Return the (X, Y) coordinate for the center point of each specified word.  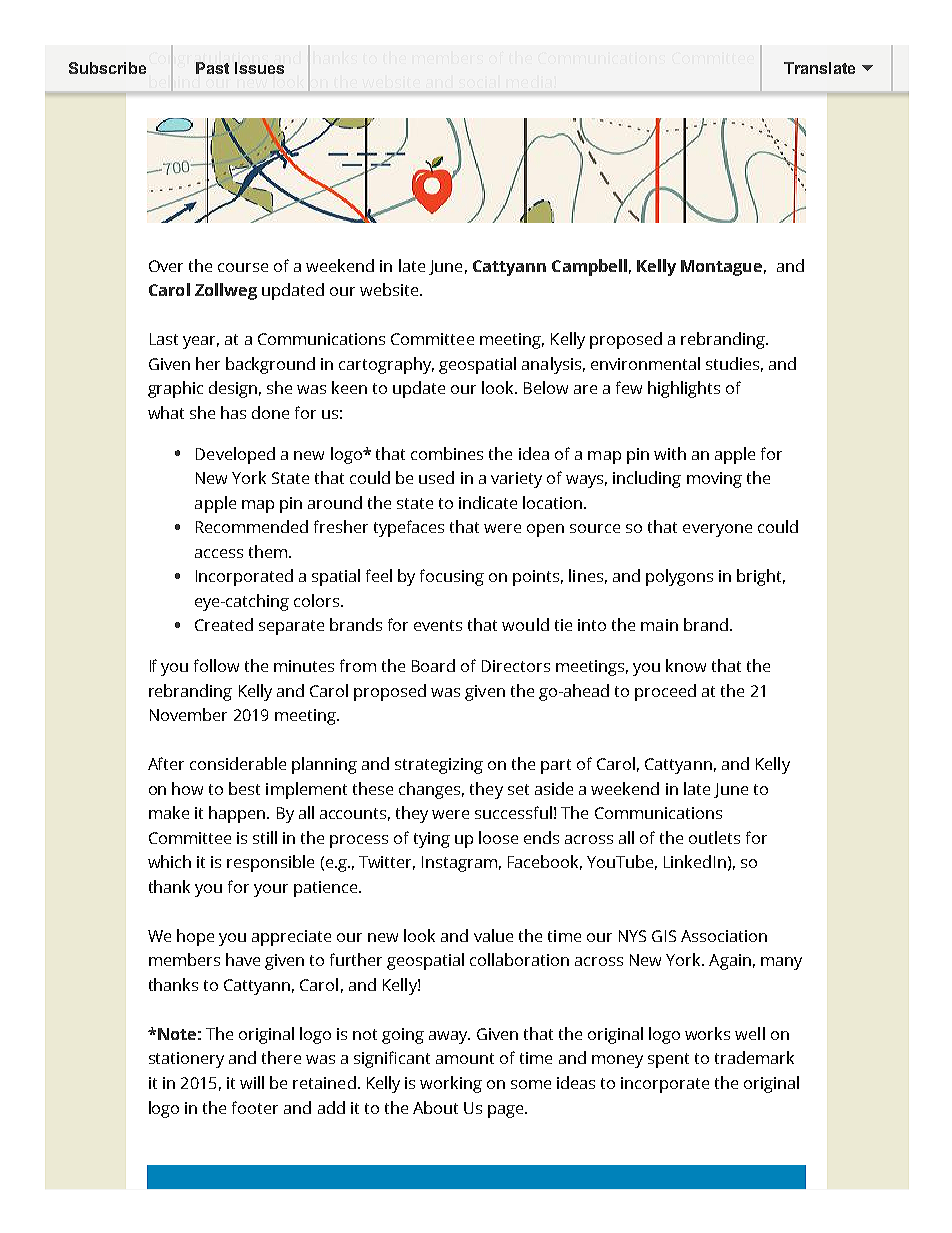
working (451, 1084)
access (219, 553)
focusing (452, 577)
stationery (186, 1060)
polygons (679, 577)
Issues (259, 68)
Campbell (589, 267)
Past (212, 68)
